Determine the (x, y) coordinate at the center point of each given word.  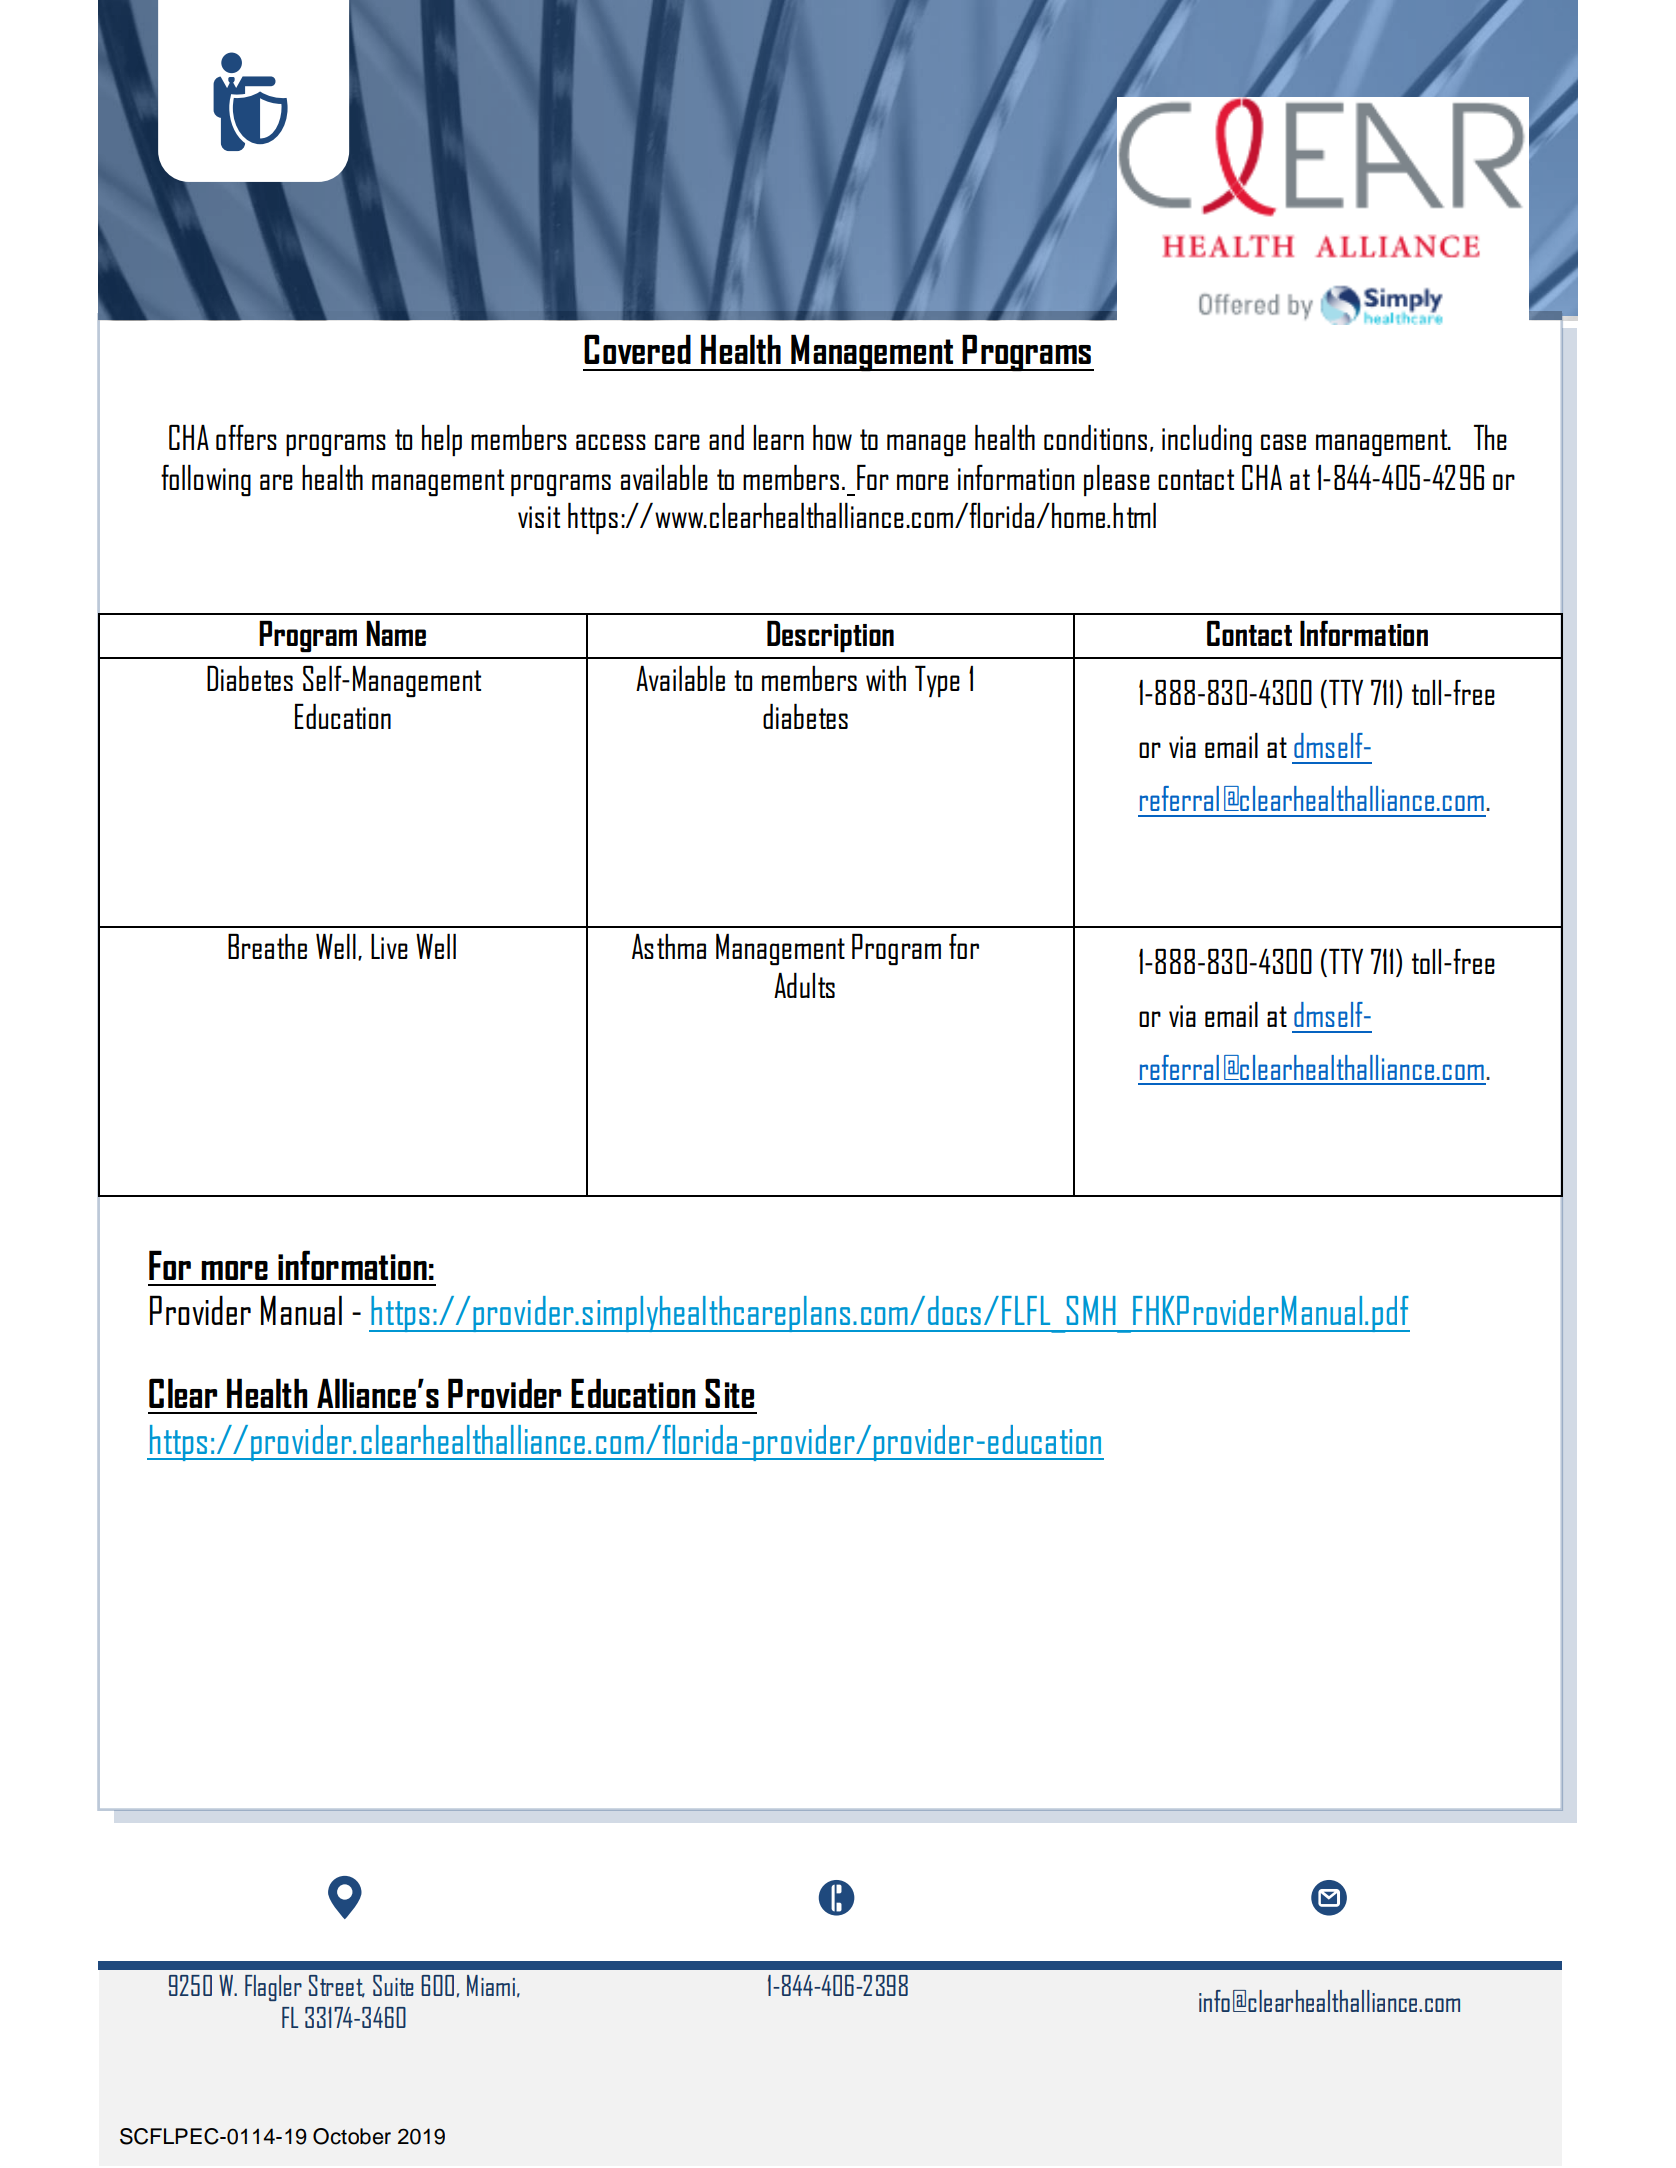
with (886, 678)
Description (830, 636)
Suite (393, 1985)
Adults (804, 985)
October (352, 2136)
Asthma (669, 946)
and (726, 437)
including (1207, 440)
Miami (491, 1985)
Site (729, 1393)
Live (389, 946)
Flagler (273, 1988)
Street (337, 1986)
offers (246, 437)
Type (937, 681)
